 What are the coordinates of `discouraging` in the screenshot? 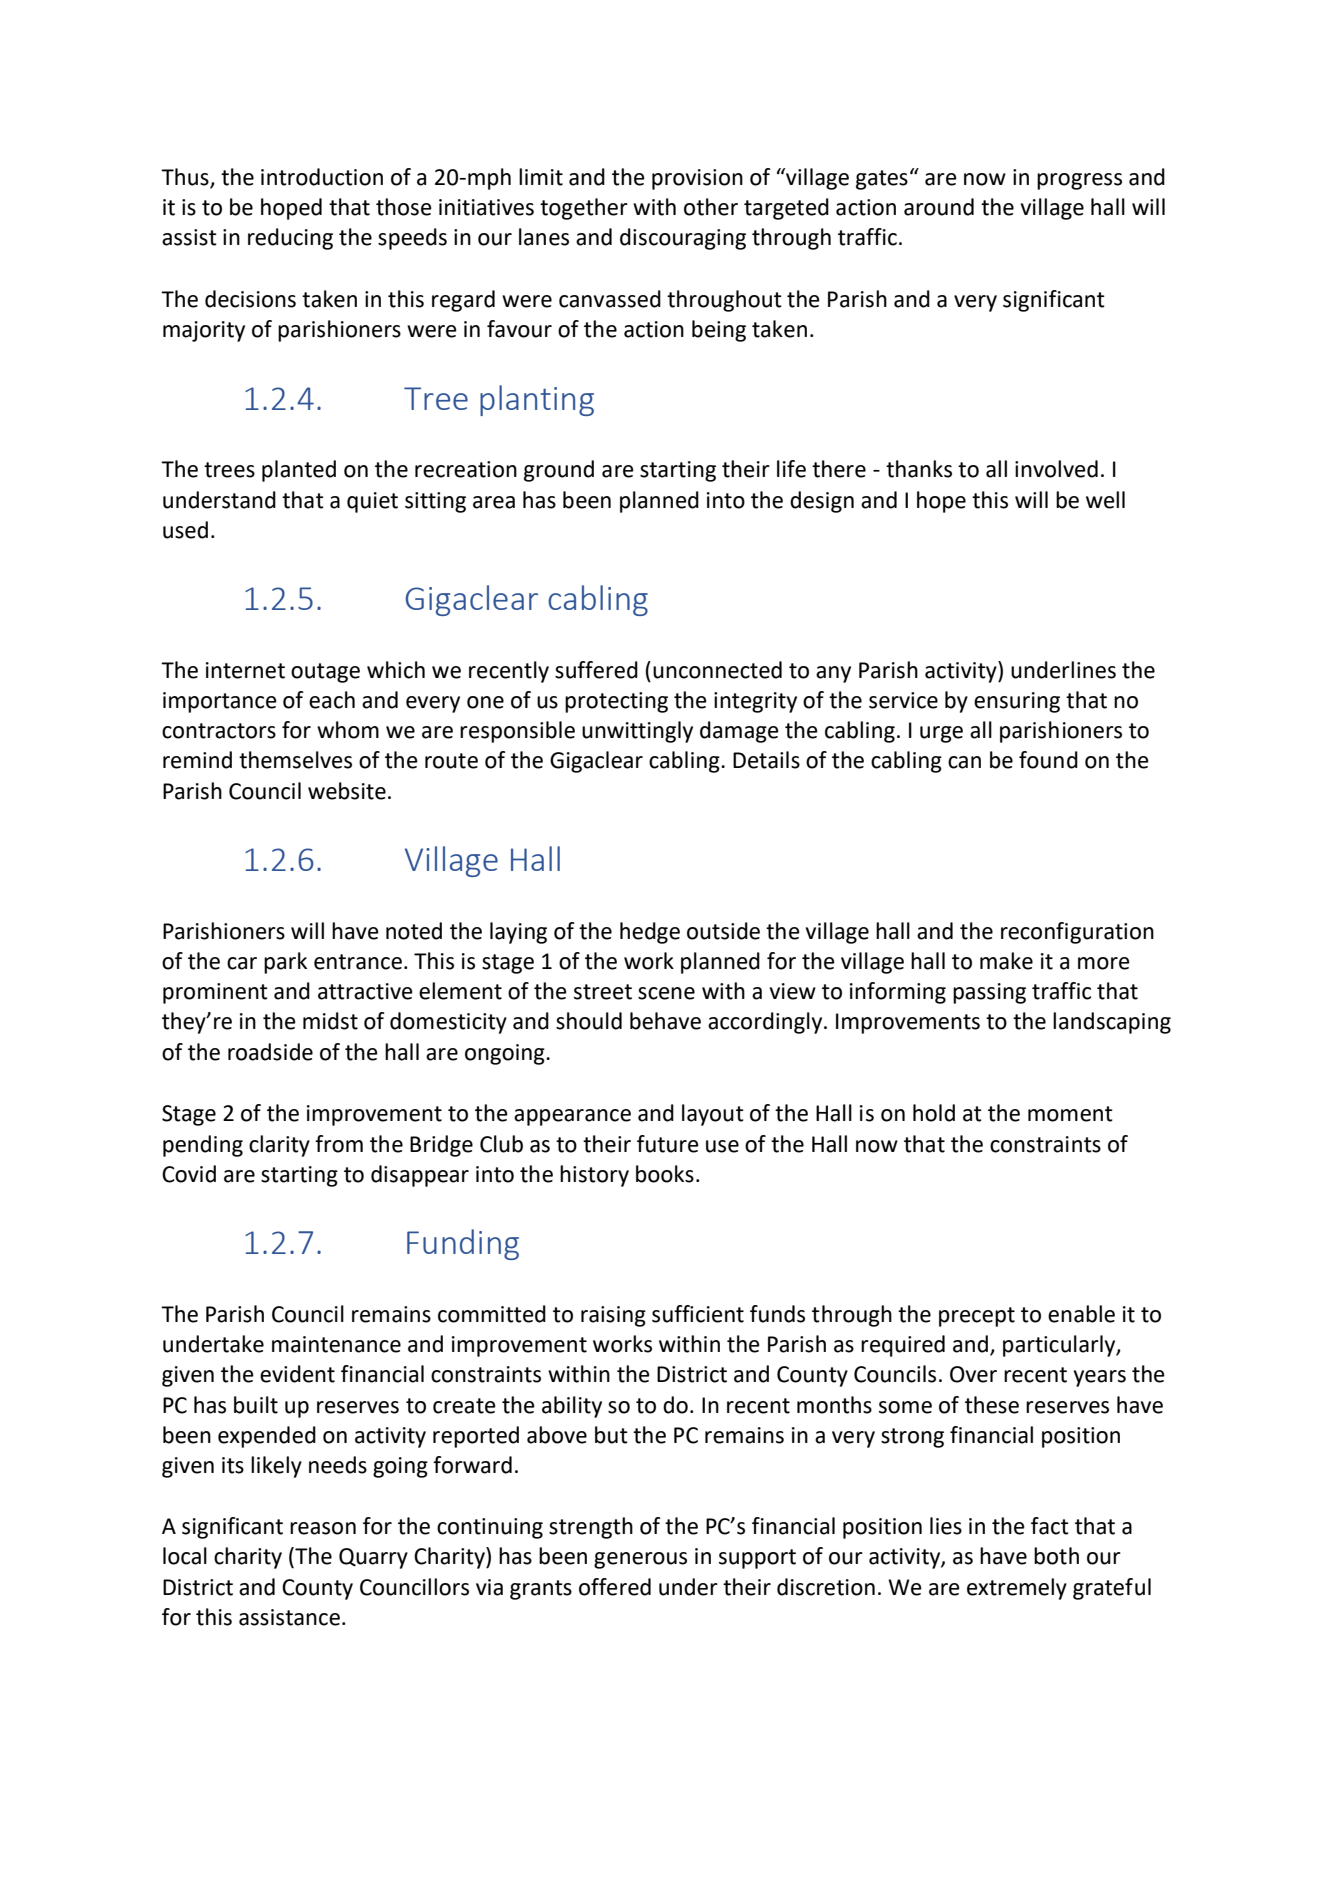 It's located at (683, 239).
